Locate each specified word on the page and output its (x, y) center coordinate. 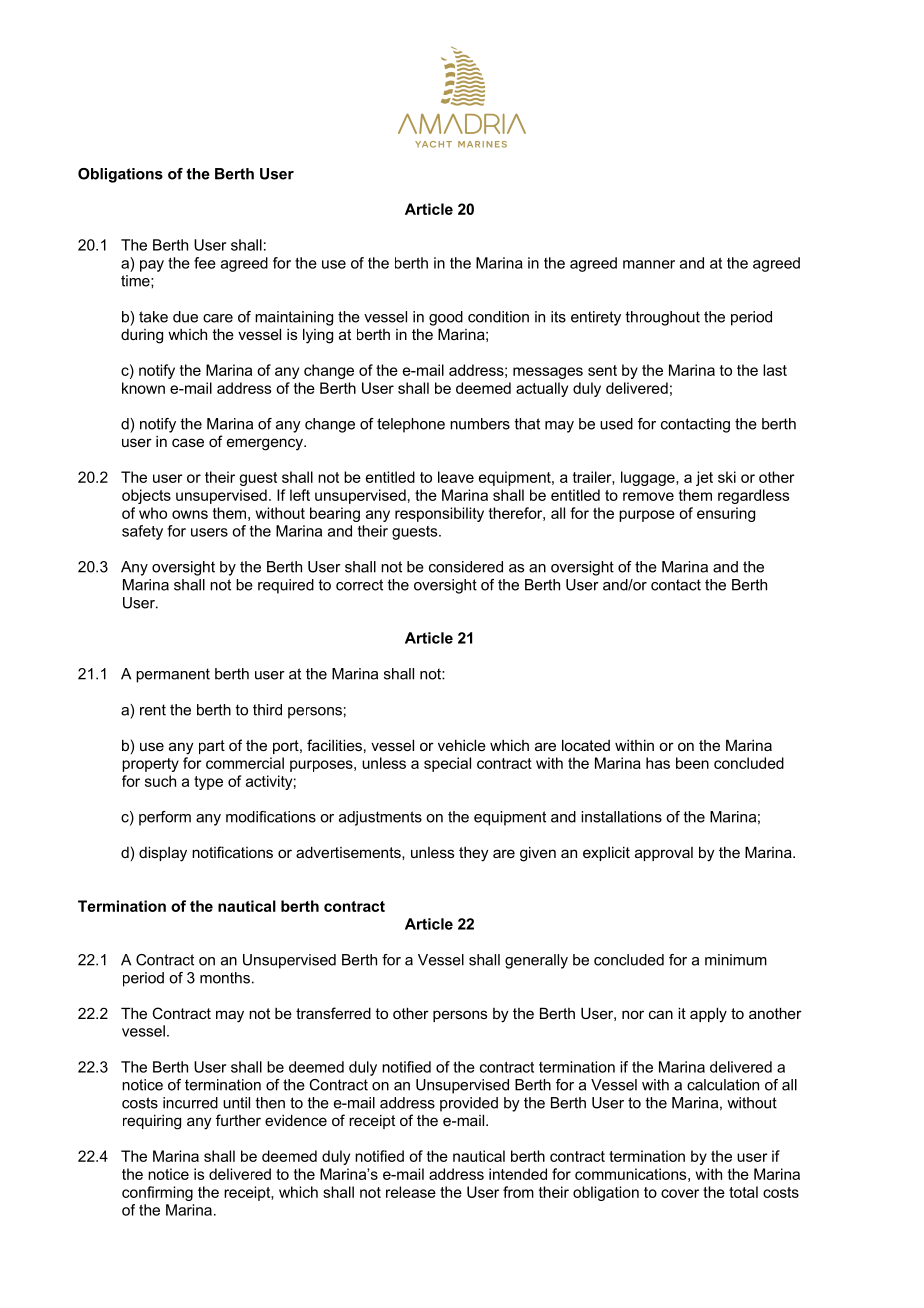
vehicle (462, 745)
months (225, 978)
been (692, 763)
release (411, 1192)
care (218, 318)
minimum (736, 960)
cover (680, 1193)
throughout (662, 318)
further (238, 1120)
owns (190, 514)
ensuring (726, 514)
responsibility (439, 514)
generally (536, 961)
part (212, 747)
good (446, 318)
